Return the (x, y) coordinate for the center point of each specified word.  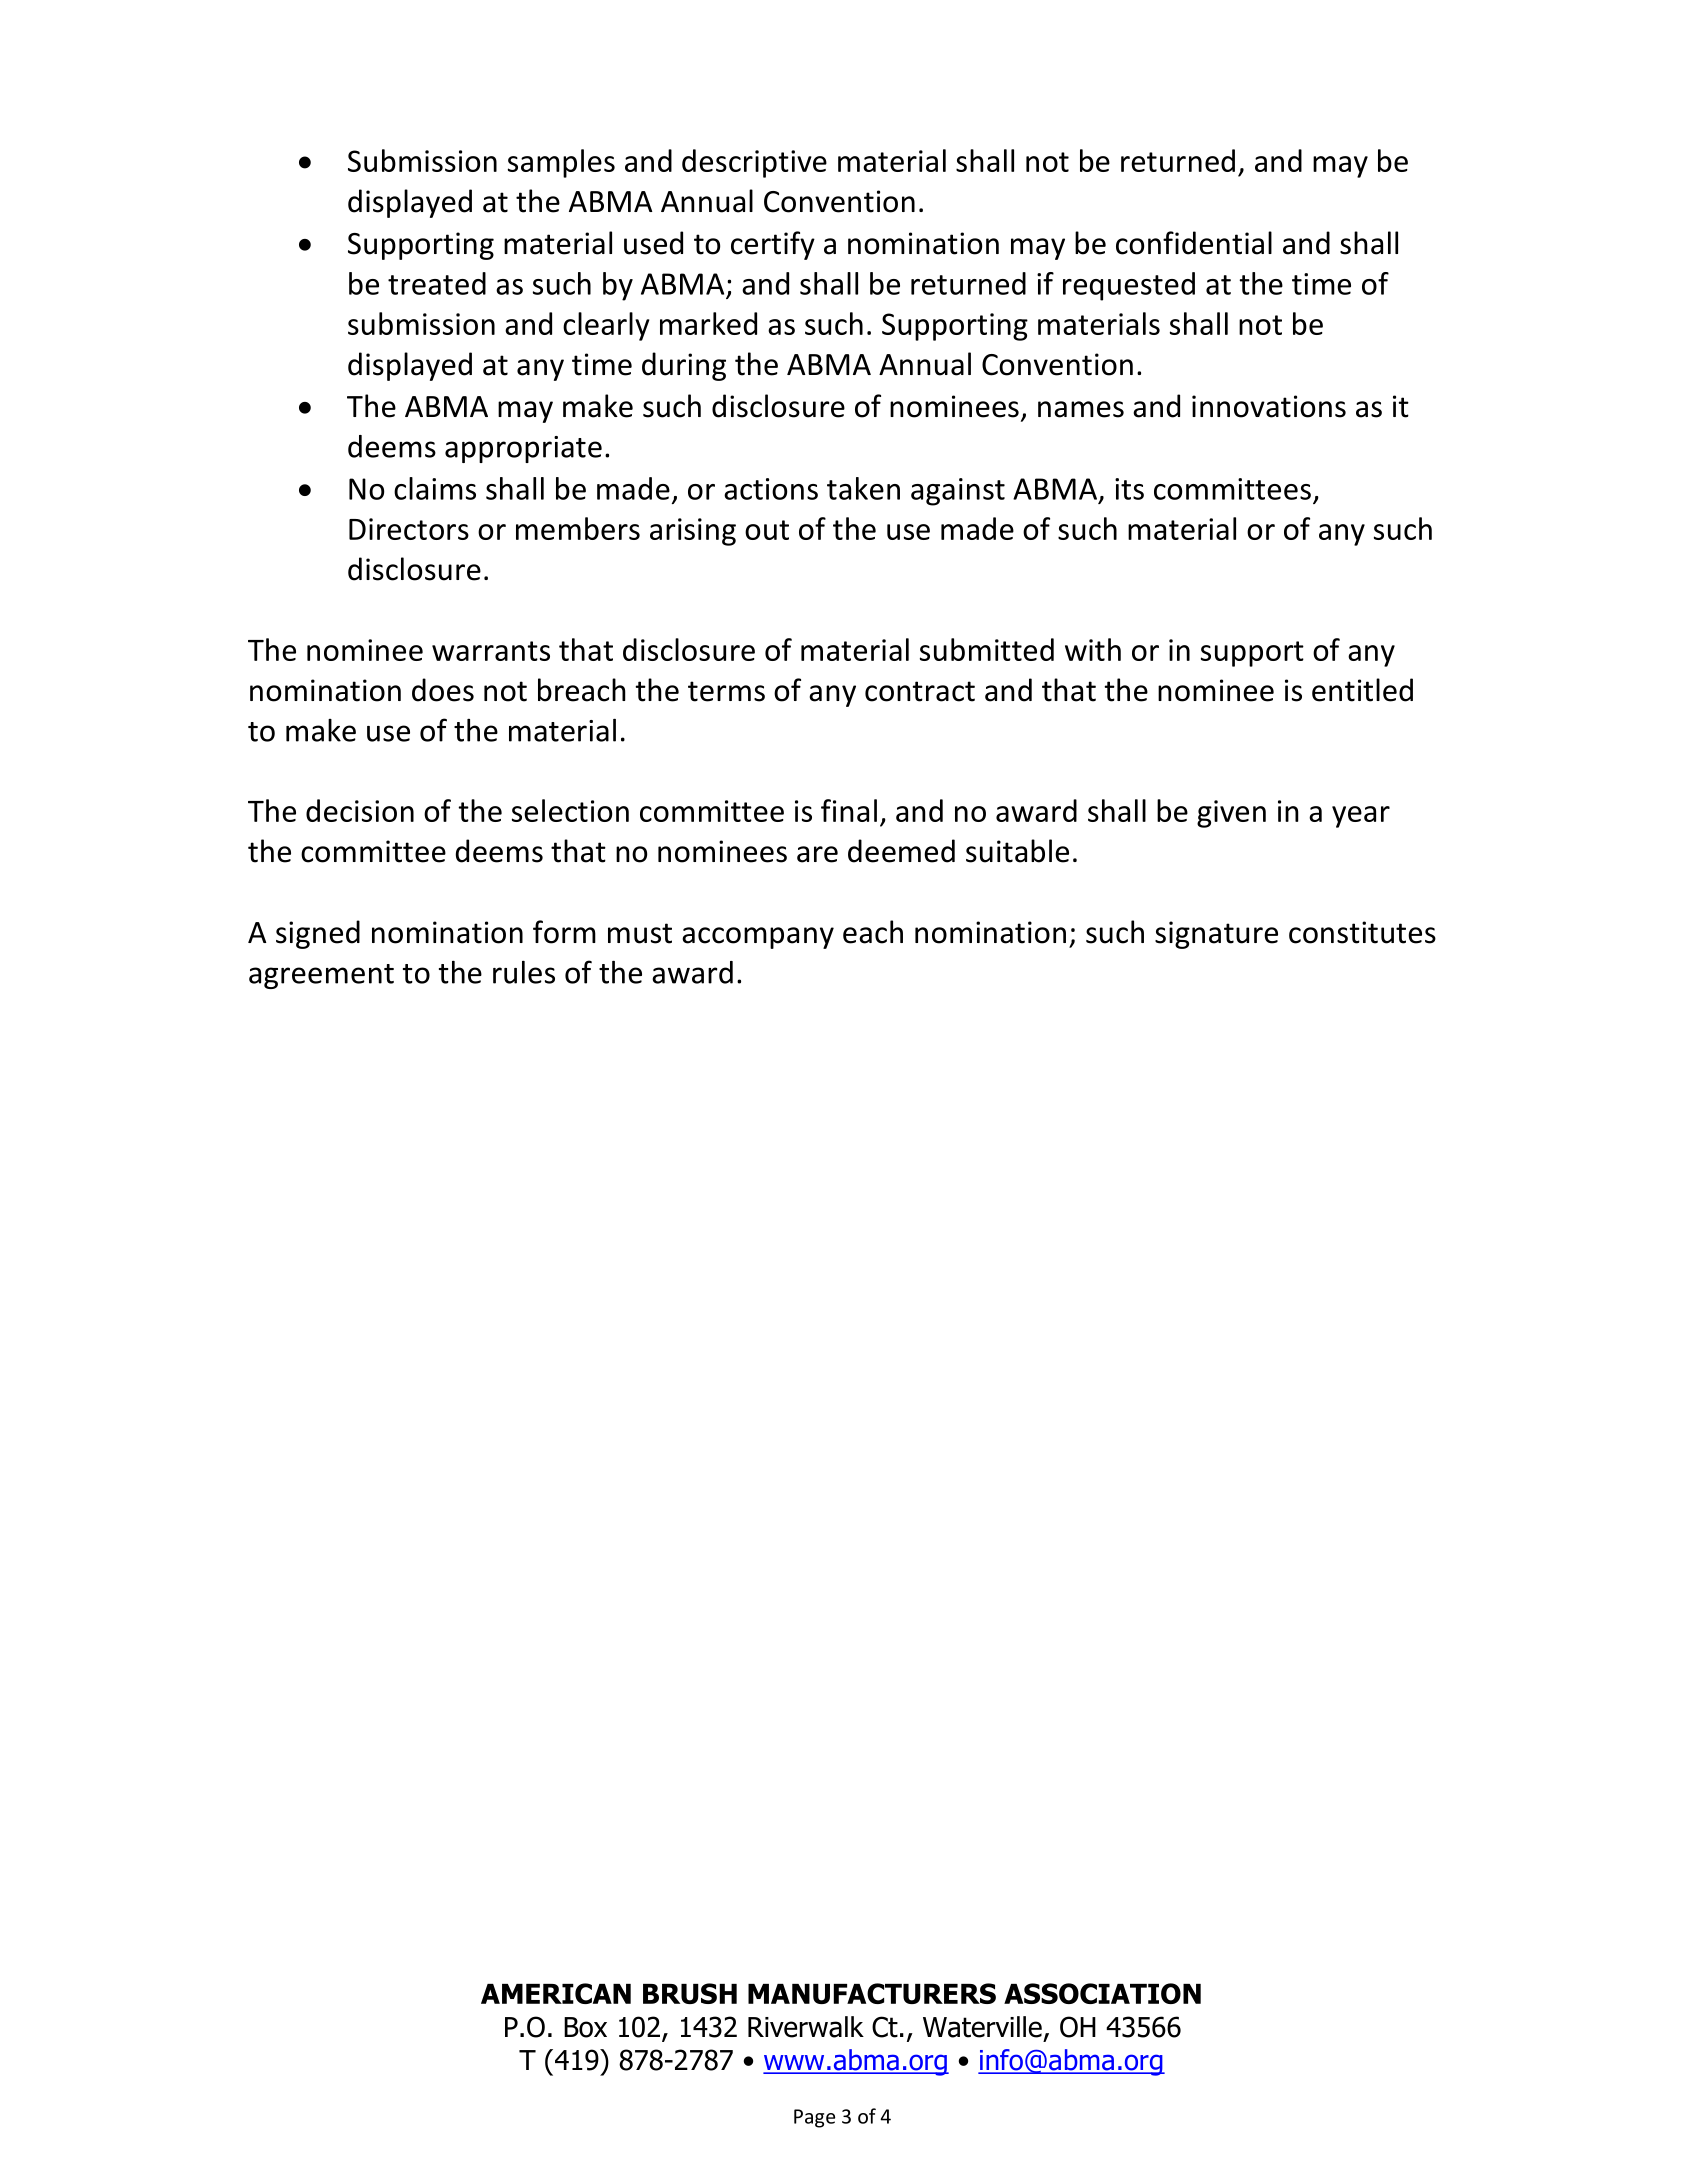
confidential (1194, 243)
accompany (758, 938)
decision (360, 810)
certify (773, 245)
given (1231, 814)
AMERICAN (556, 1993)
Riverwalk (806, 2027)
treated (437, 283)
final (849, 810)
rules (524, 972)
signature (1216, 935)
